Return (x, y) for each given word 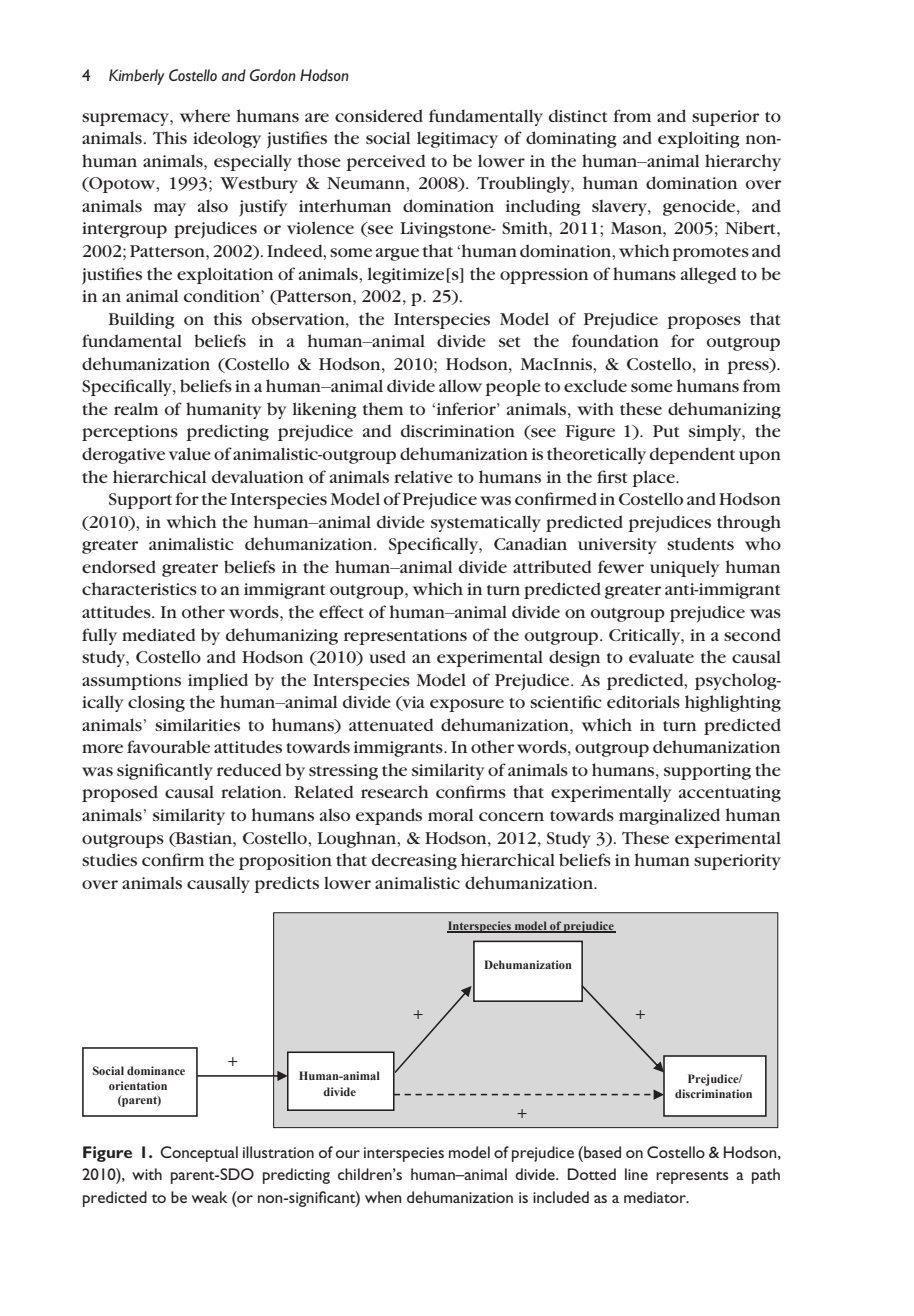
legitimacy (457, 139)
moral (450, 814)
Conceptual (199, 1154)
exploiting (699, 139)
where (205, 115)
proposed (120, 793)
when (383, 1197)
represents (692, 1177)
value (190, 453)
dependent (692, 455)
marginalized (669, 816)
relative (423, 477)
